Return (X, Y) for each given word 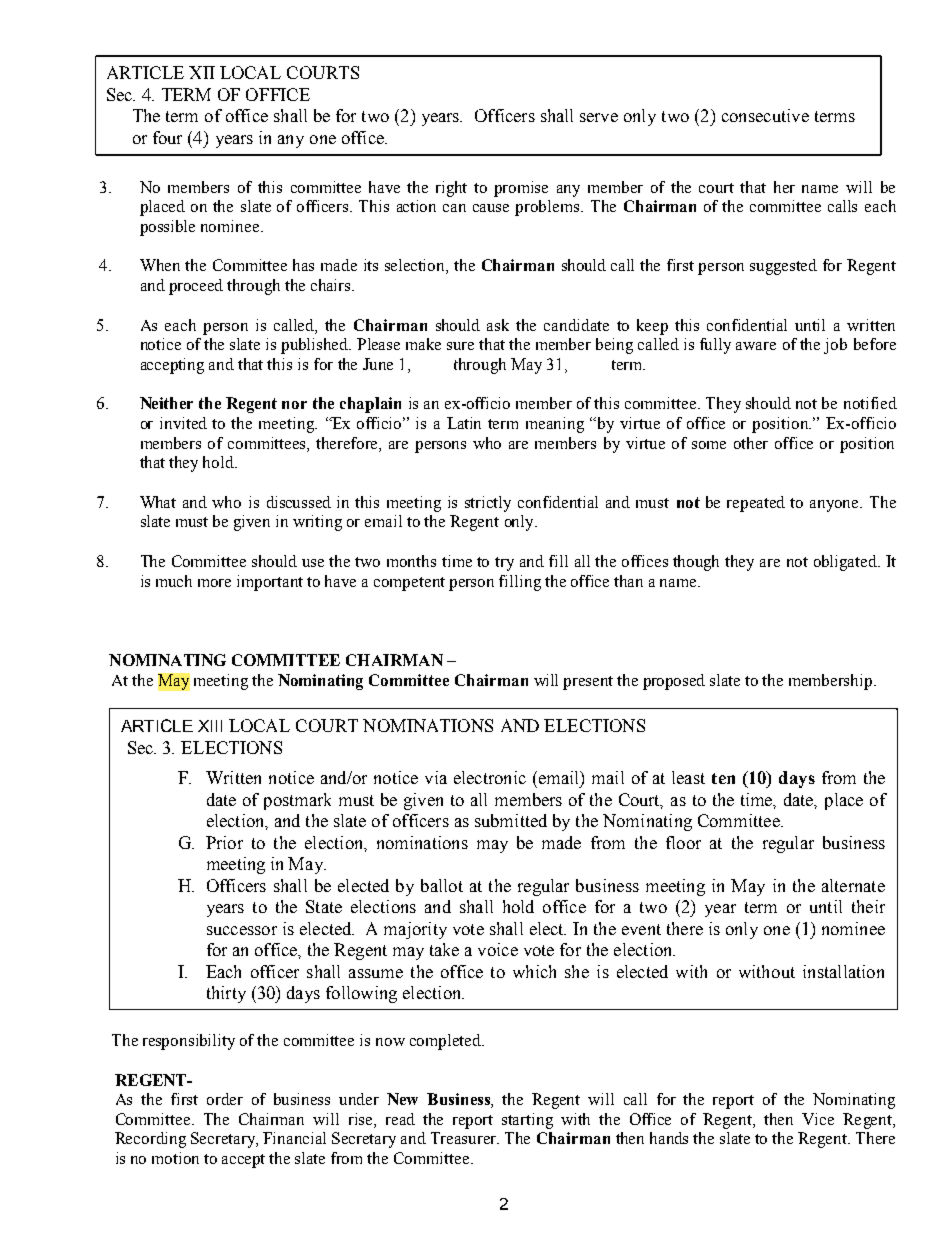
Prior (224, 842)
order (225, 1099)
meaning (555, 425)
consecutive (765, 115)
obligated (846, 563)
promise (521, 189)
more (214, 583)
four (167, 137)
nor (294, 405)
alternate (853, 885)
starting (527, 1121)
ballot (442, 885)
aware (756, 346)
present (588, 683)
